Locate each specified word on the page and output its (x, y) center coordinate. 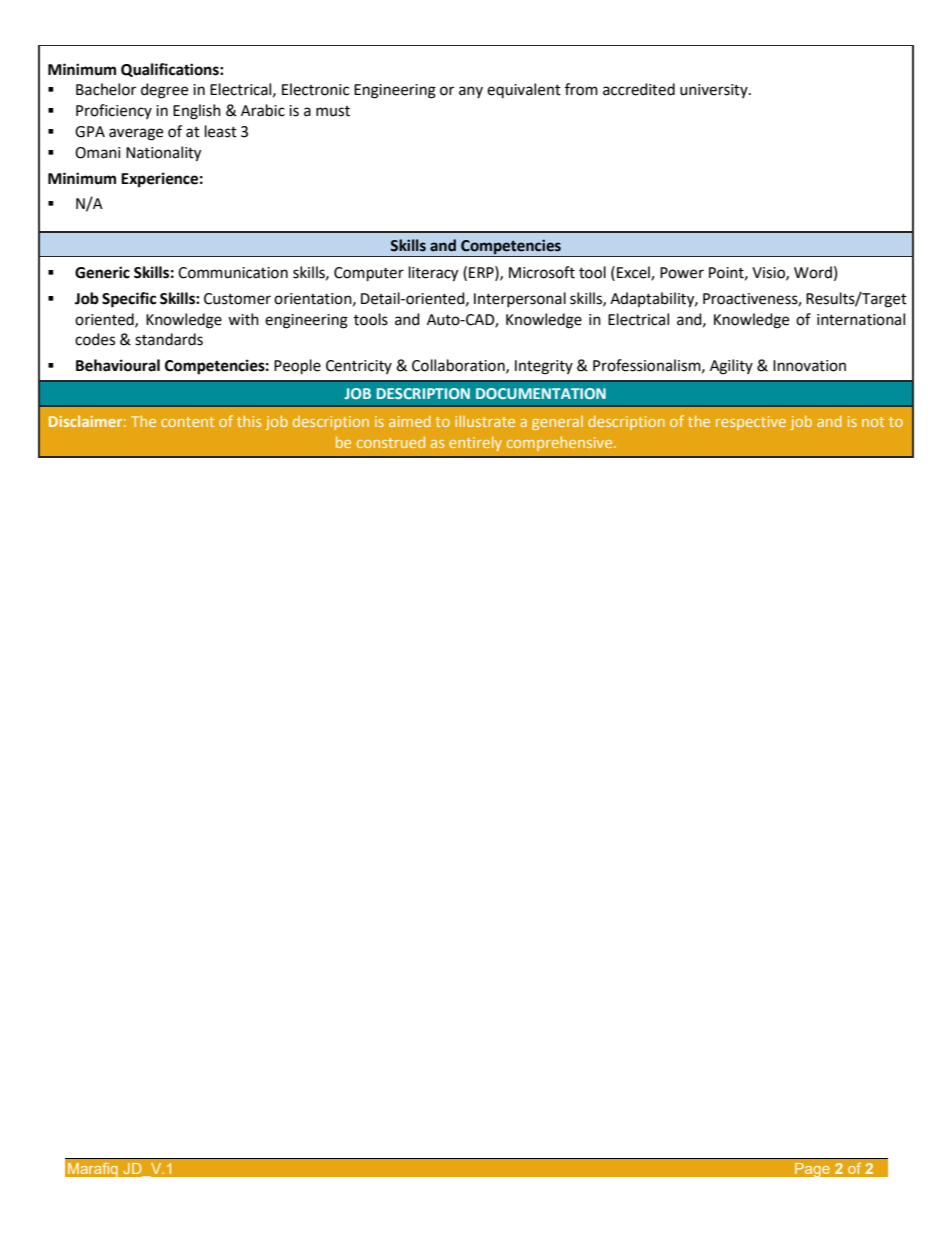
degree (164, 91)
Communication (233, 273)
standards (169, 339)
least (221, 131)
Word (813, 272)
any (471, 92)
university (715, 91)
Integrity (544, 367)
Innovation (809, 366)
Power (682, 273)
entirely (475, 443)
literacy (433, 274)
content (187, 422)
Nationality (163, 154)
